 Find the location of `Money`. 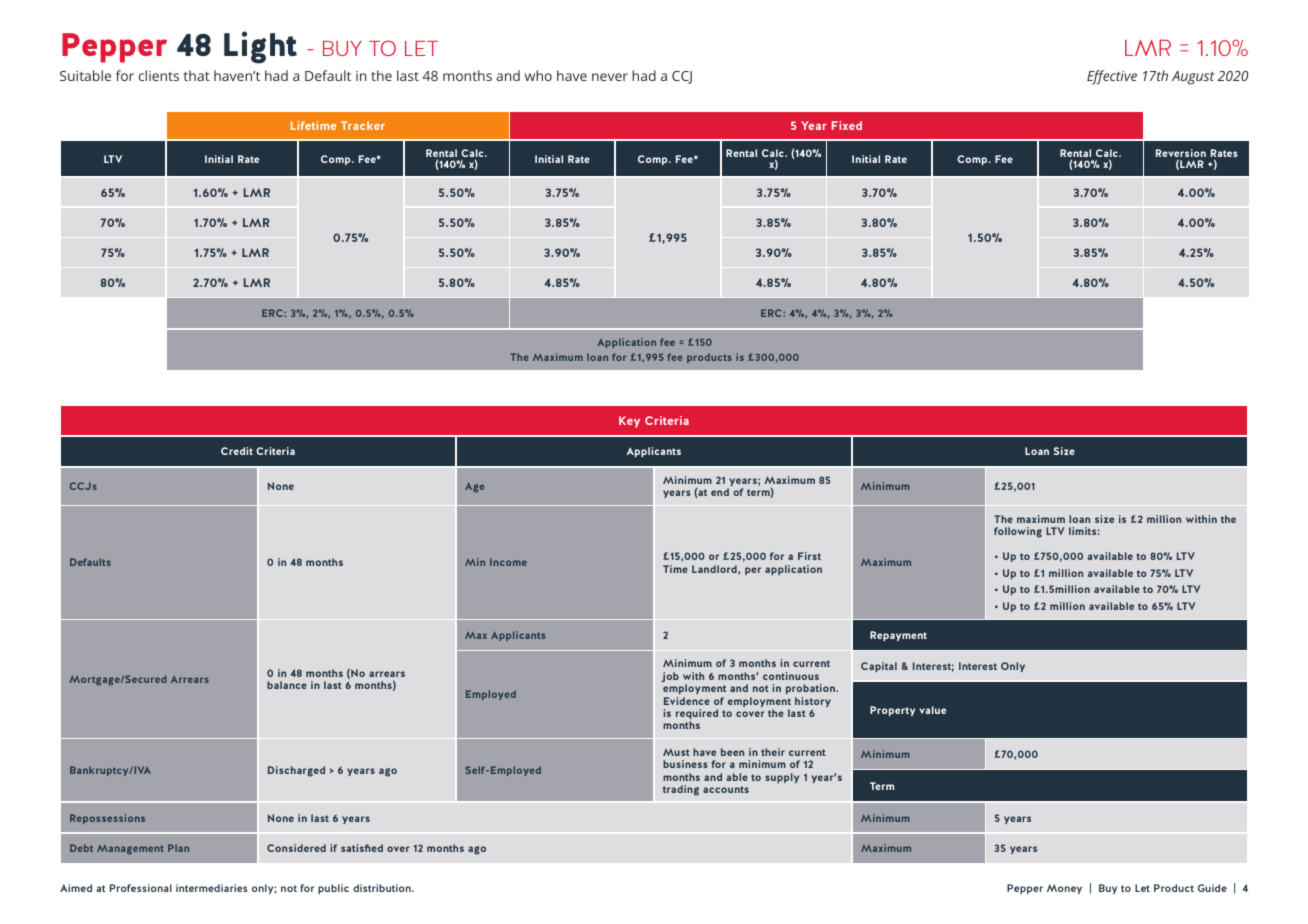

Money is located at coordinates (1064, 889).
